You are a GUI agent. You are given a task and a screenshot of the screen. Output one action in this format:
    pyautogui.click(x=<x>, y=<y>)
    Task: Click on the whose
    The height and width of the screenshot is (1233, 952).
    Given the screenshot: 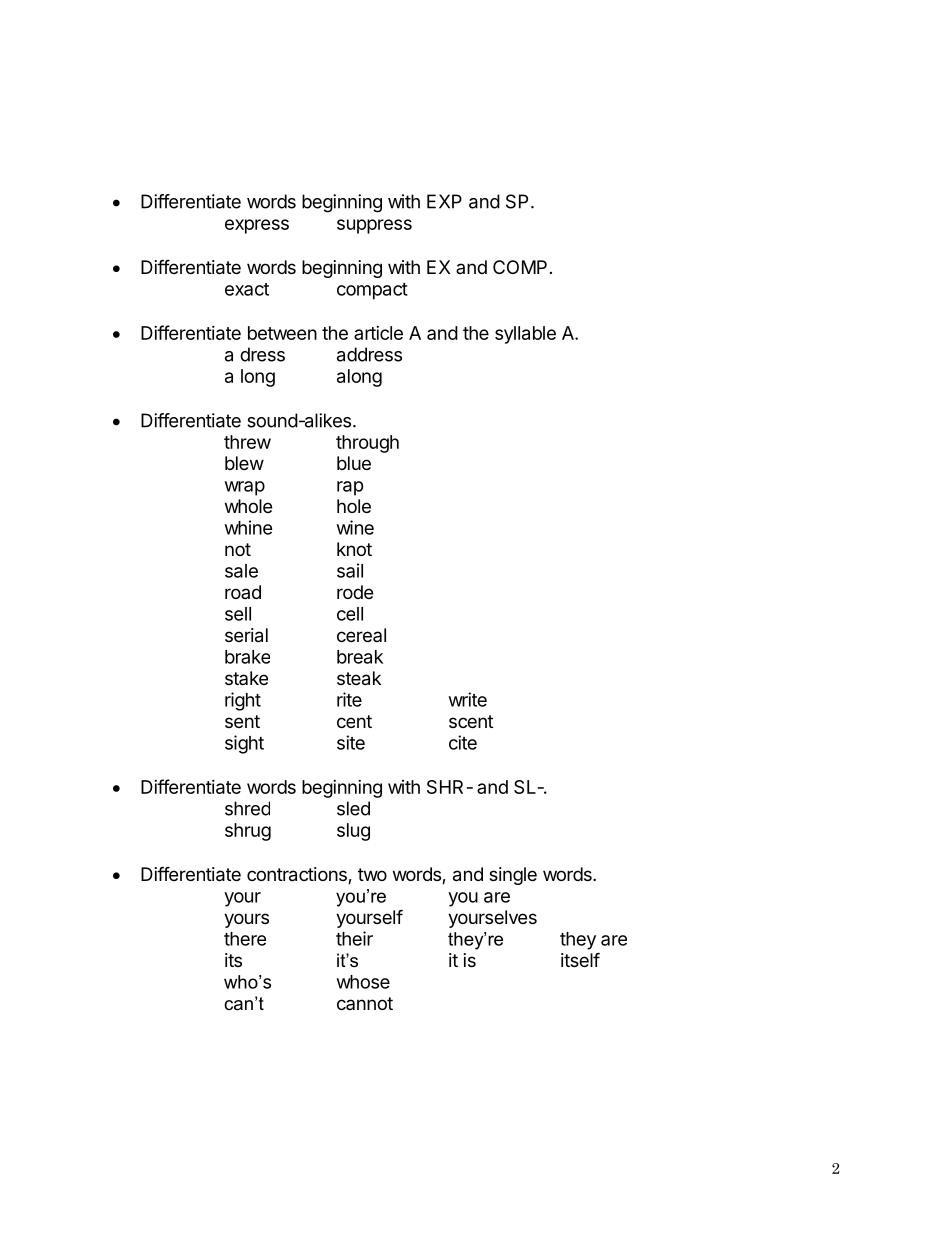 What is the action you would take?
    pyautogui.click(x=363, y=982)
